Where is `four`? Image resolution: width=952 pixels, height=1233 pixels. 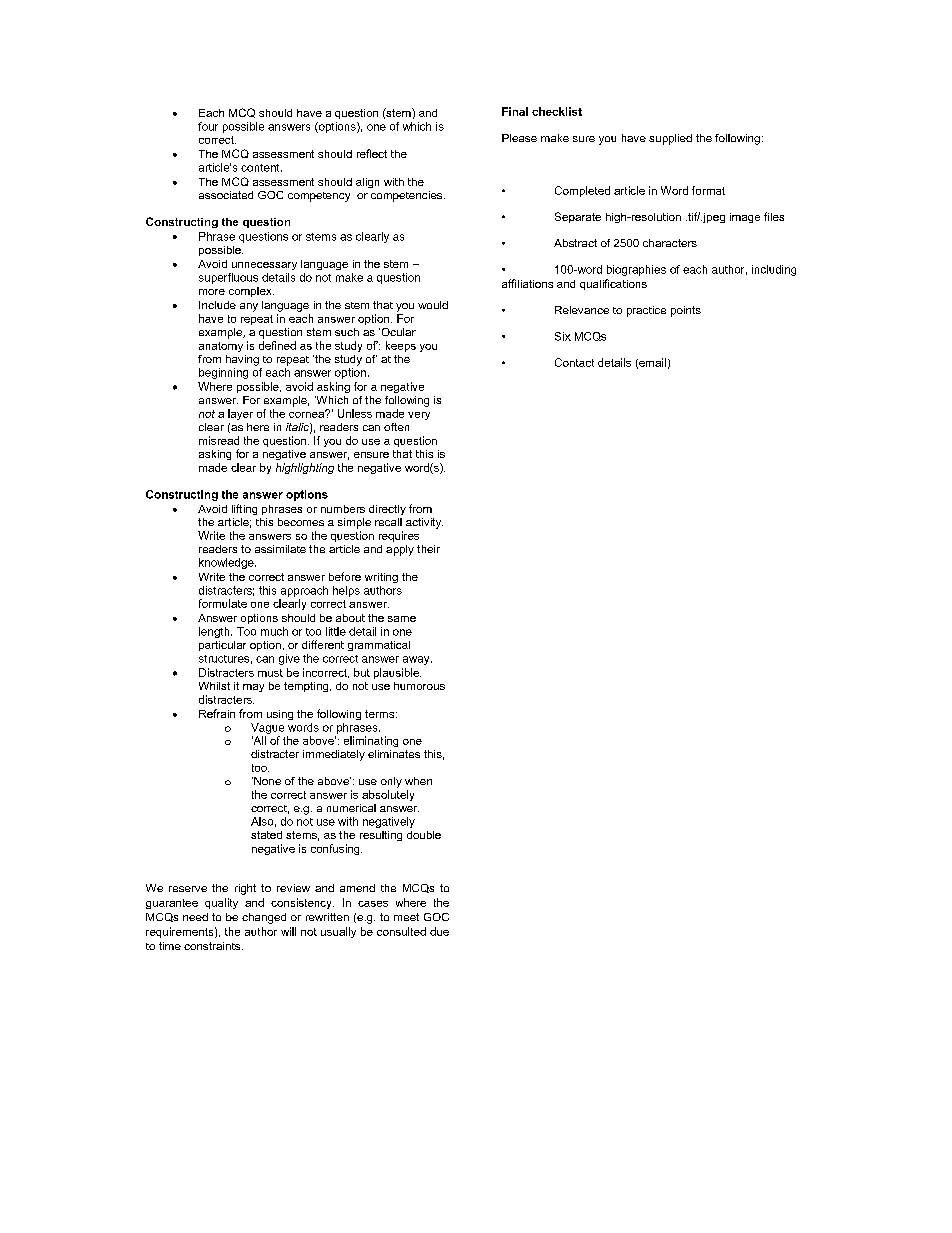
four is located at coordinates (208, 126).
